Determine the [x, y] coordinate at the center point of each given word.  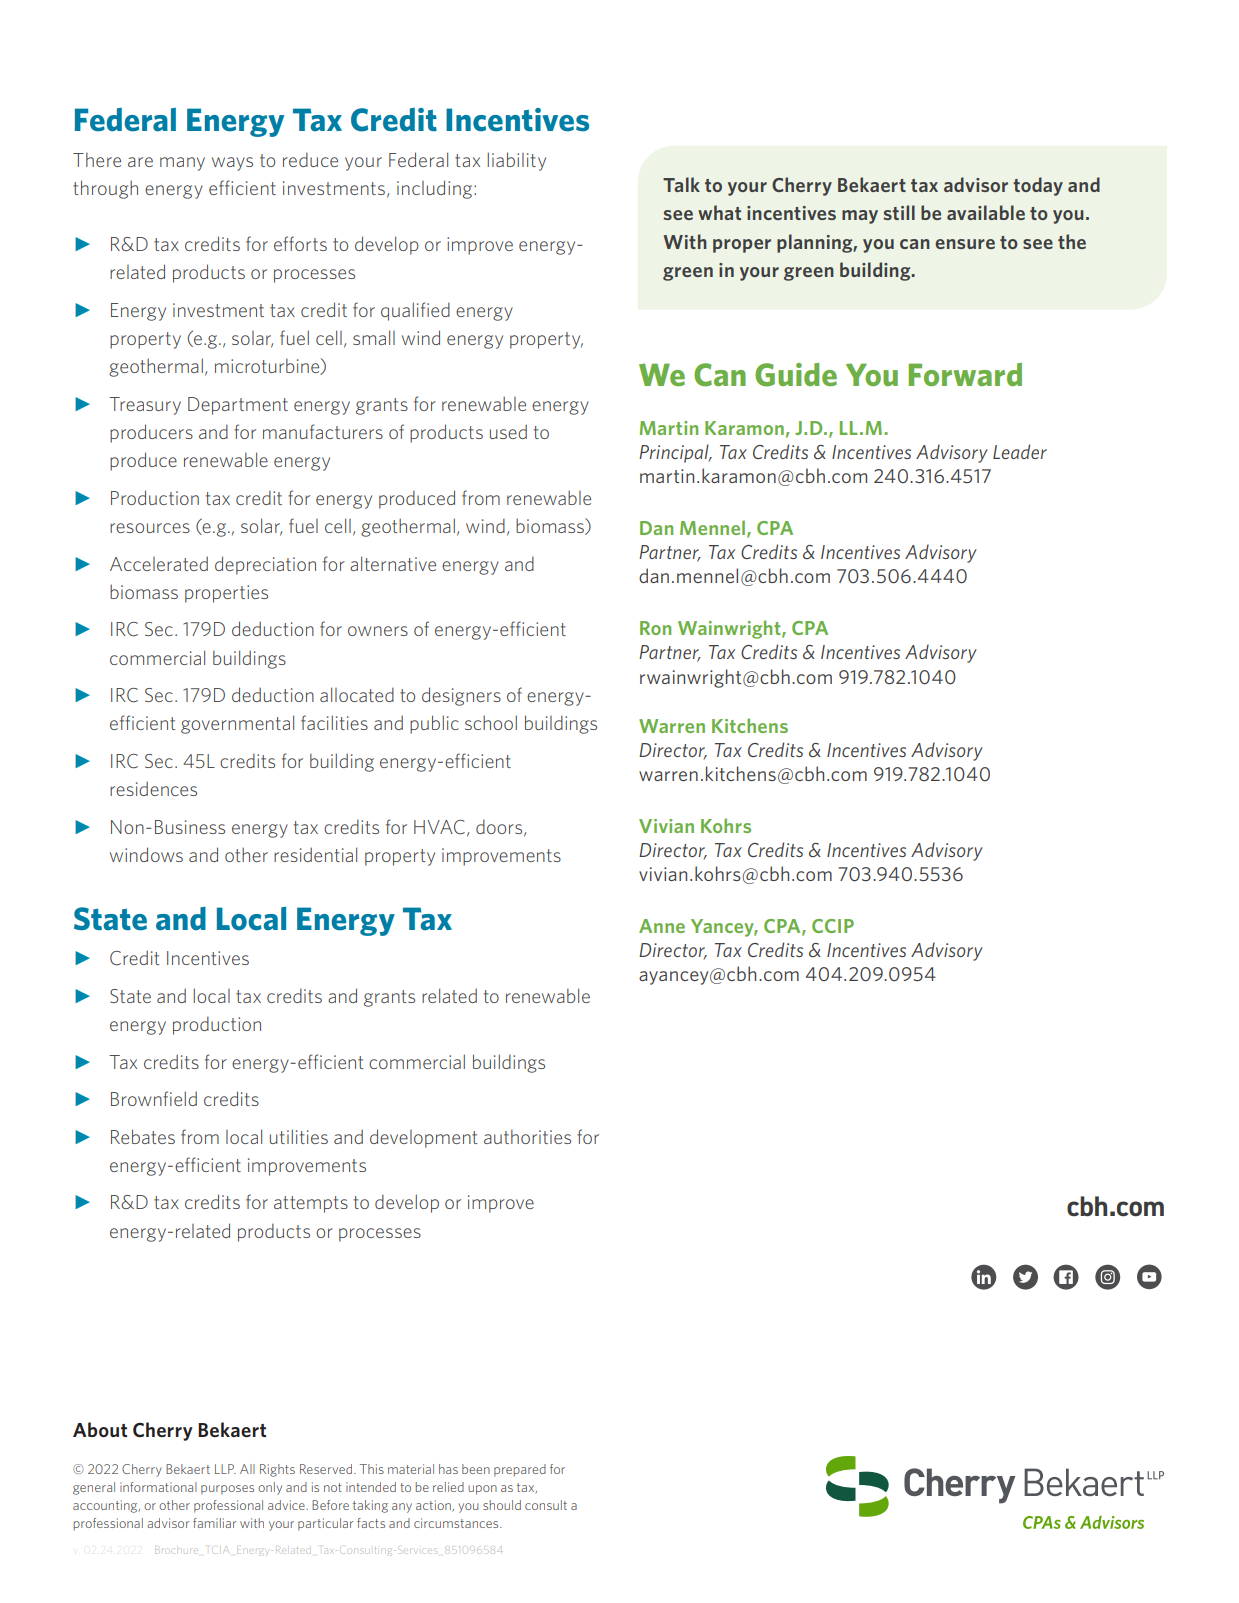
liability [516, 161]
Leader [1020, 451]
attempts [311, 1204]
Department [238, 406]
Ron [655, 628]
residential [315, 854]
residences [153, 788]
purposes [227, 1490]
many [182, 164]
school [491, 722]
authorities [527, 1137]
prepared [520, 1470]
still [899, 212]
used [508, 431]
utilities [299, 1136]
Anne [662, 926]
